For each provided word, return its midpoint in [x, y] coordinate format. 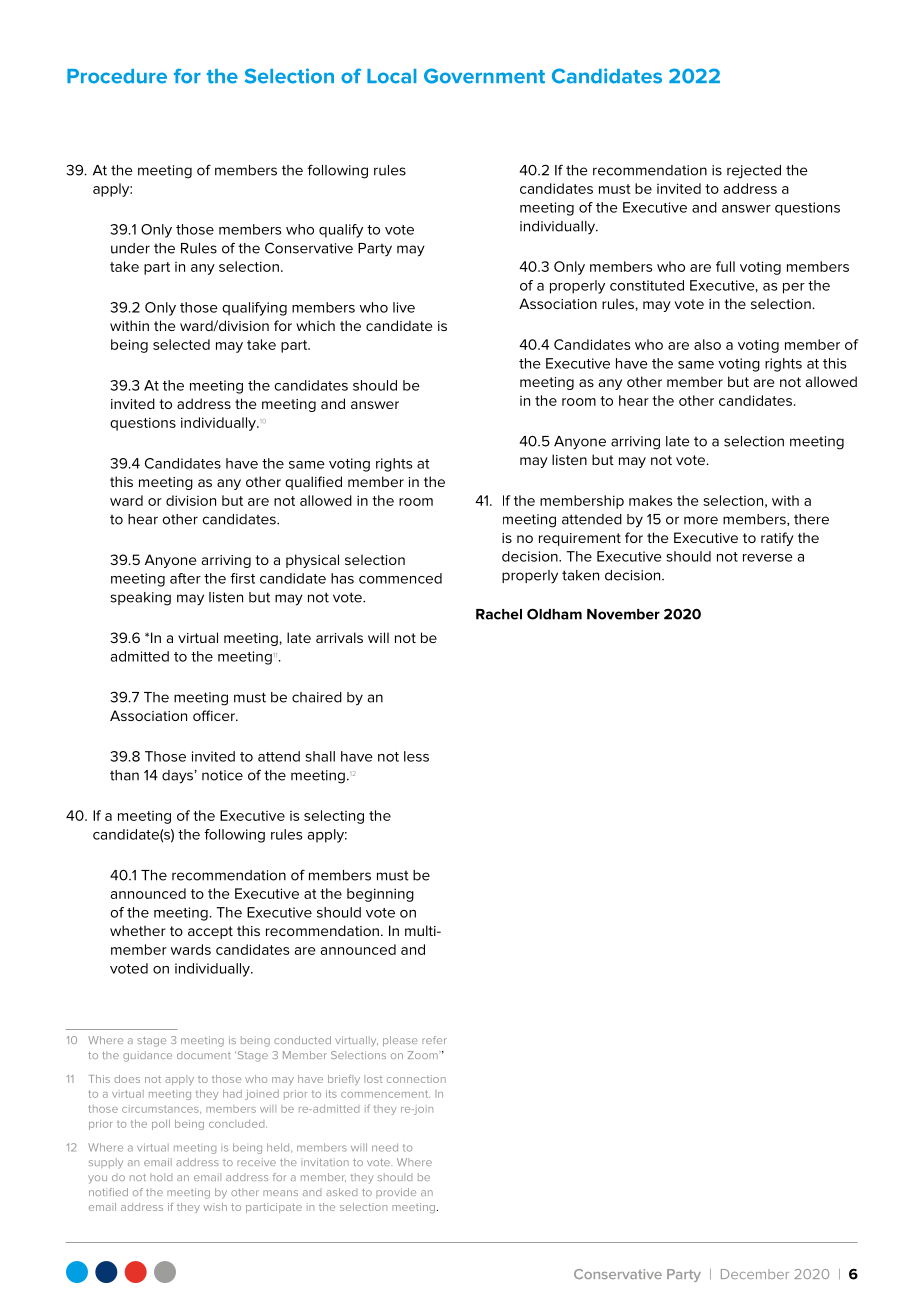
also [707, 344]
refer [434, 1040]
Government [484, 76]
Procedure [117, 76]
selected [181, 344]
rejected [754, 172]
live [404, 307]
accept [210, 932]
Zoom [424, 1055]
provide [396, 1193]
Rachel [499, 614]
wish [215, 1207]
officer [215, 715]
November [623, 614]
